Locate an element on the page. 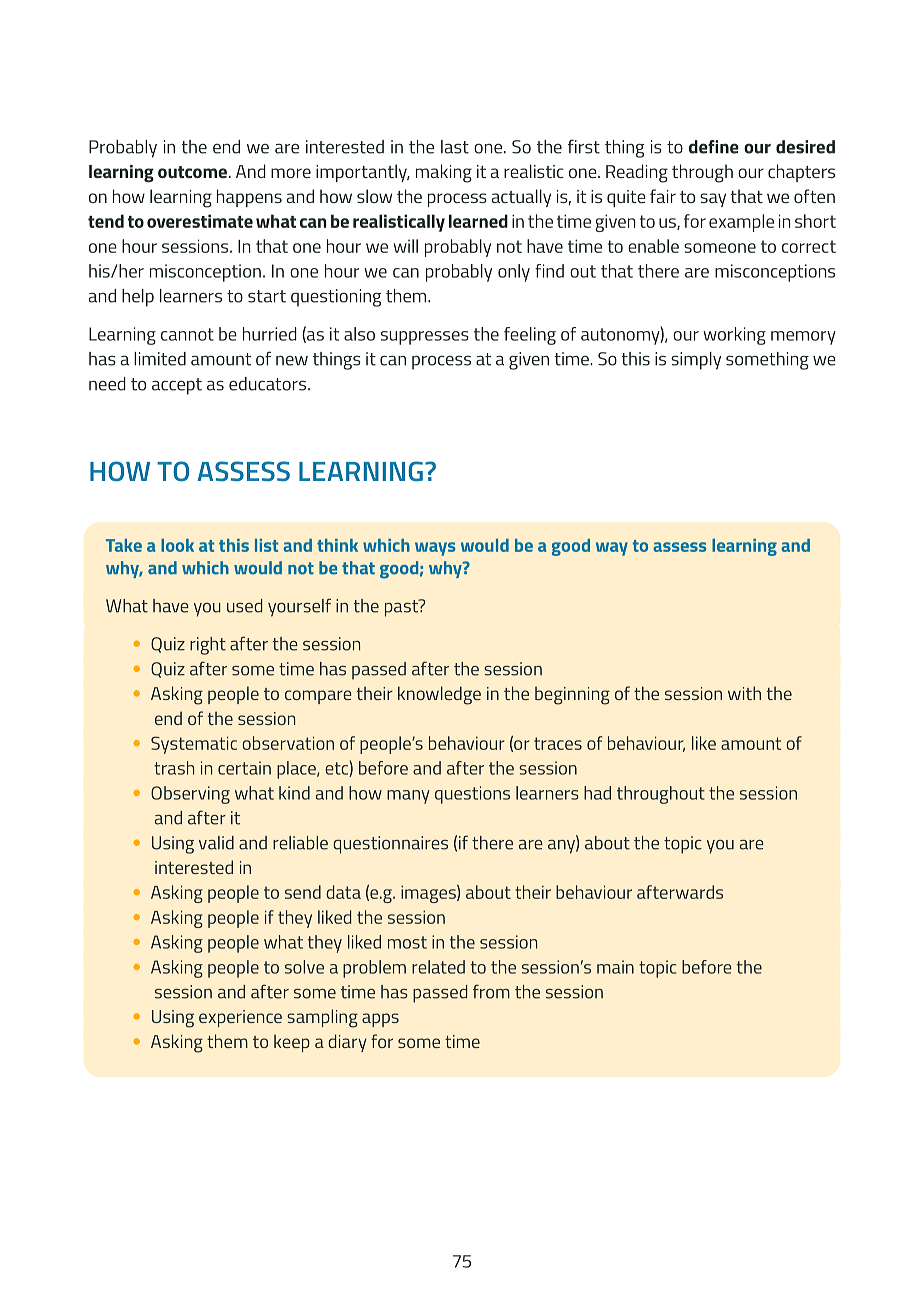 Image resolution: width=924 pixels, height=1308 pixels. ways is located at coordinates (435, 549).
